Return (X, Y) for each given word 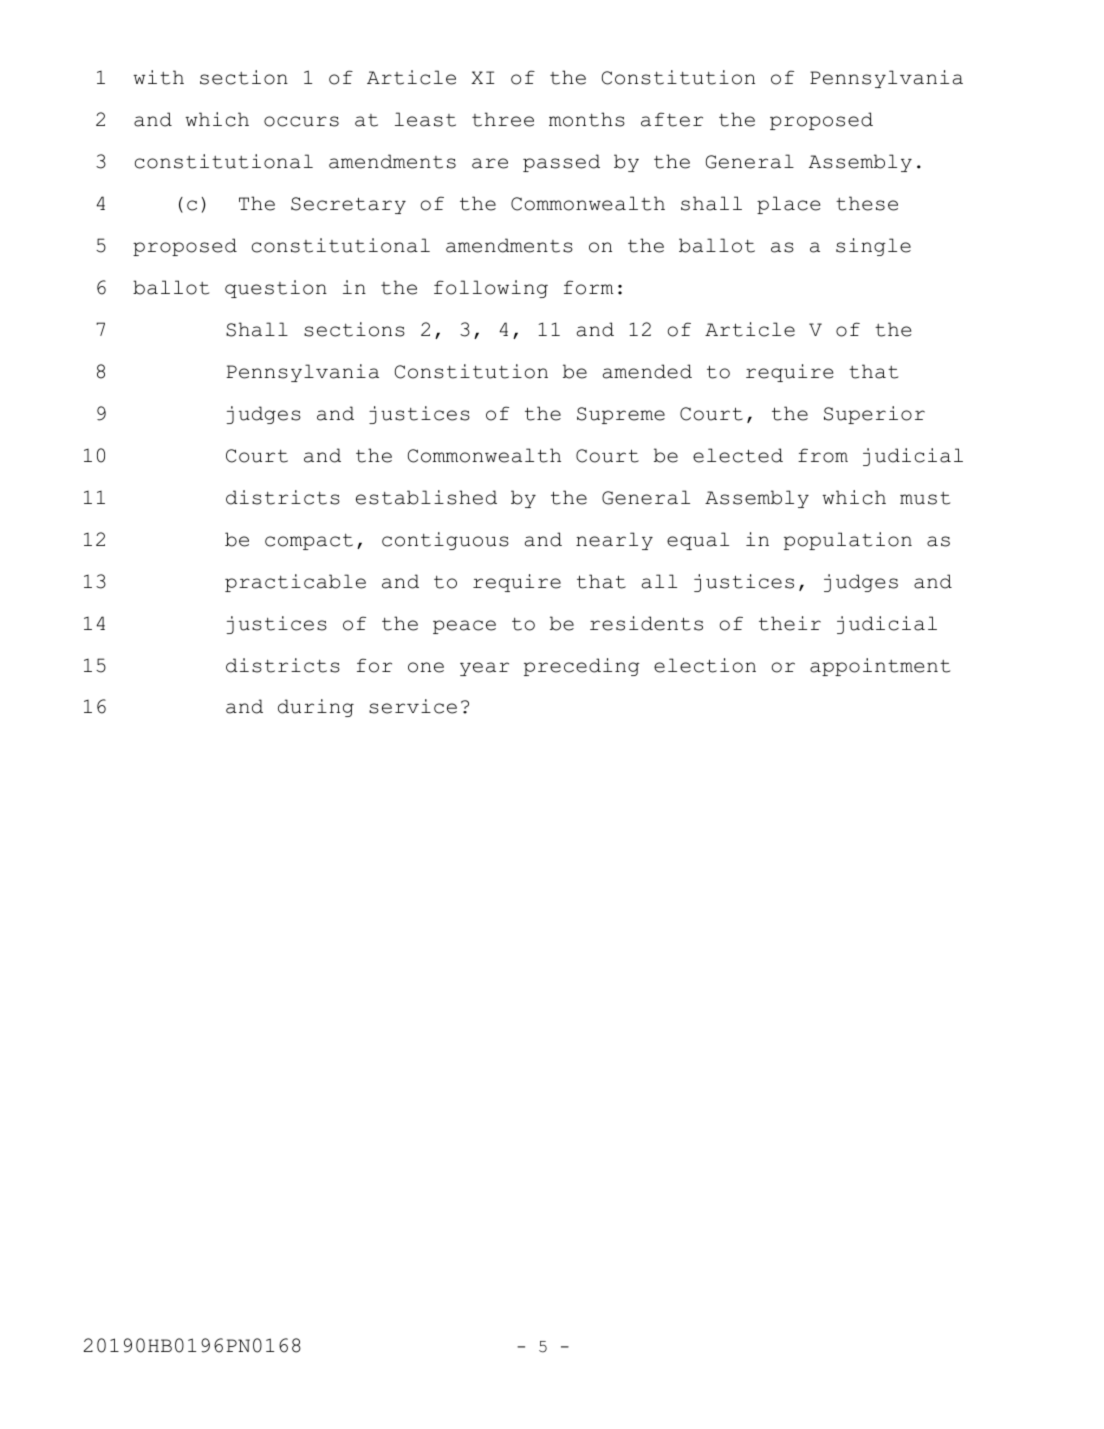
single (873, 247)
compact (309, 542)
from (823, 455)
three (503, 119)
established (426, 497)
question (276, 289)
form (588, 287)
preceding (582, 667)
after (672, 119)
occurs (301, 121)
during (316, 708)
